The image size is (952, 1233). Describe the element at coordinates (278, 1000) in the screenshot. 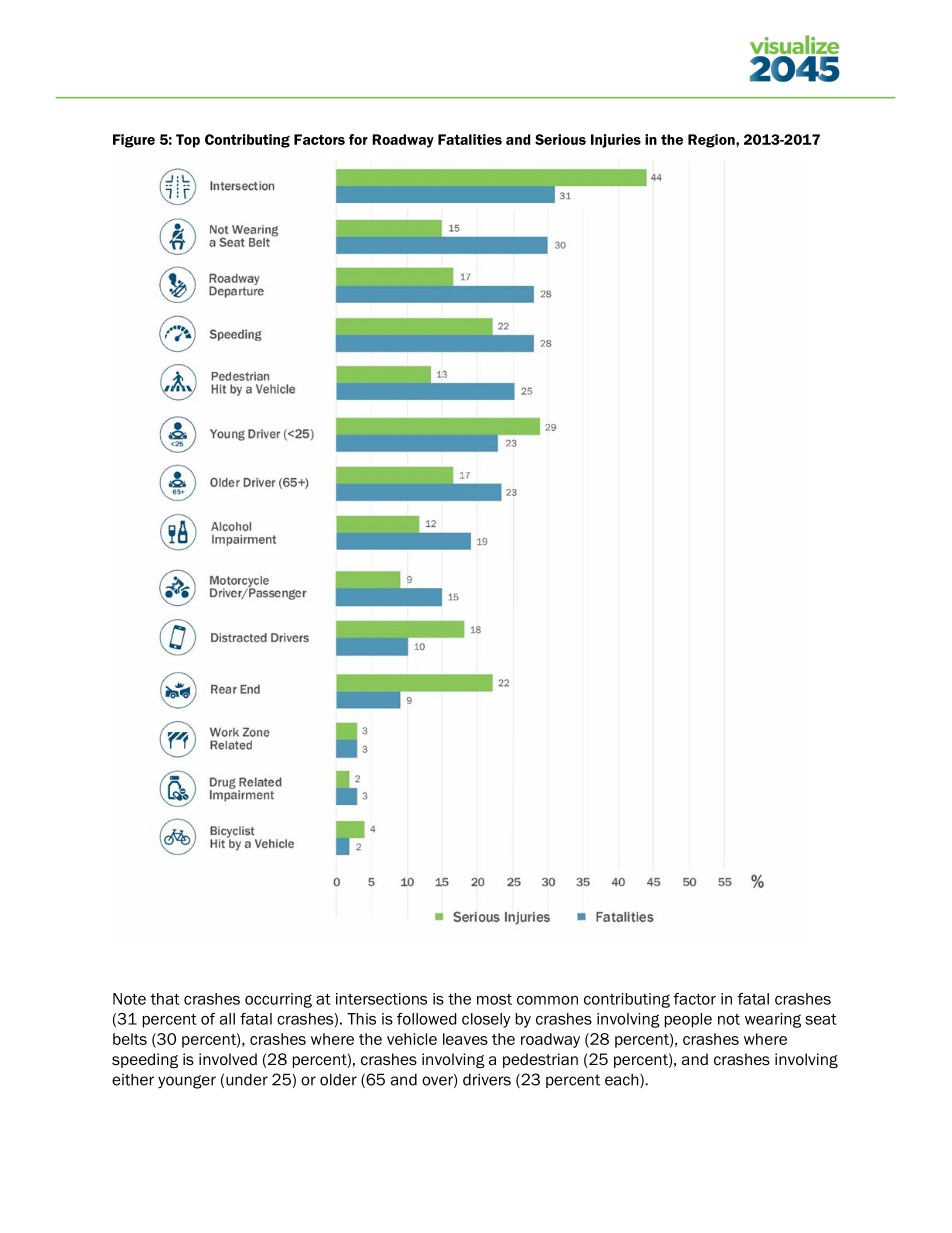

I see `occurring` at that location.
